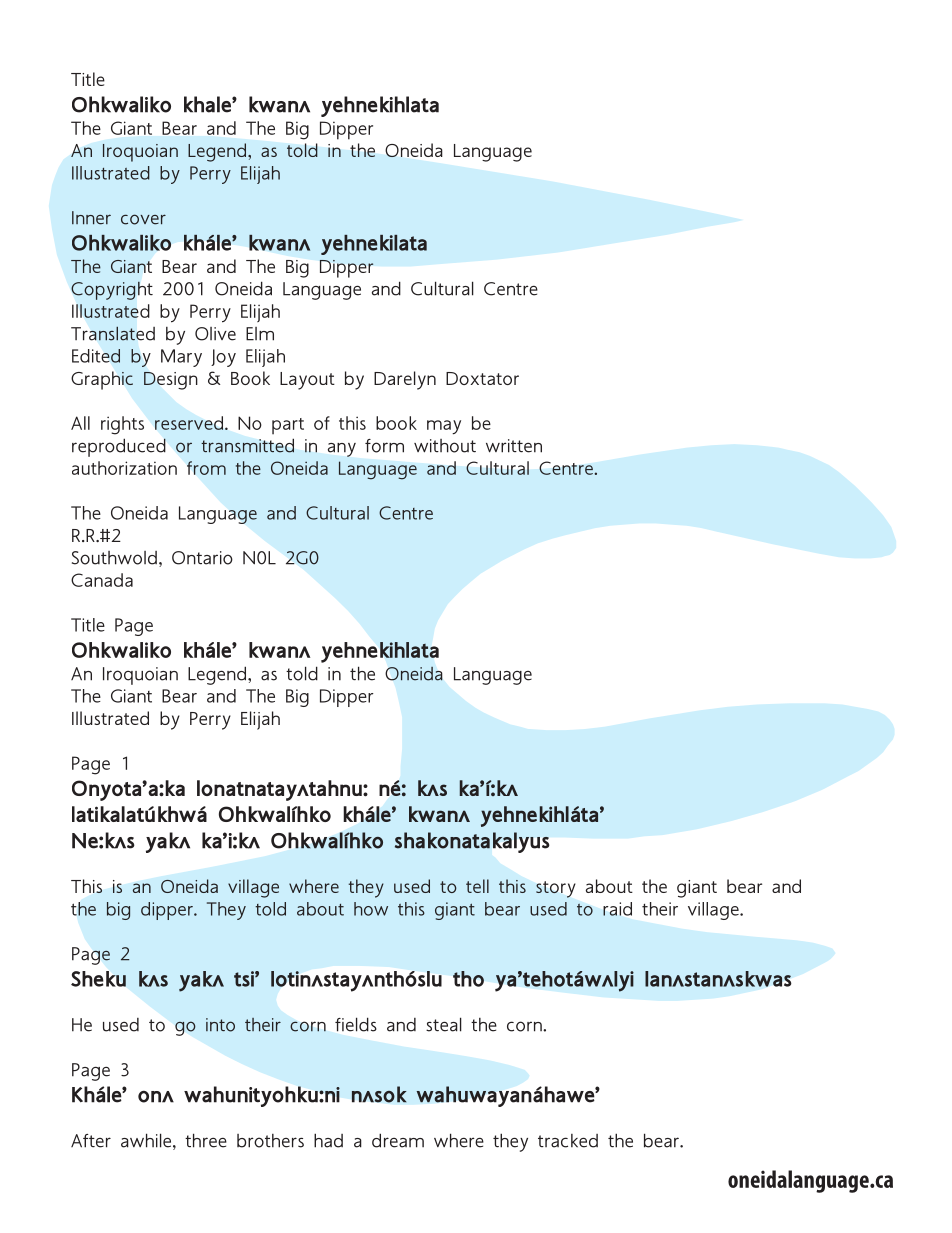 This screenshot has width=952, height=1233. I want to click on into, so click(220, 1025).
